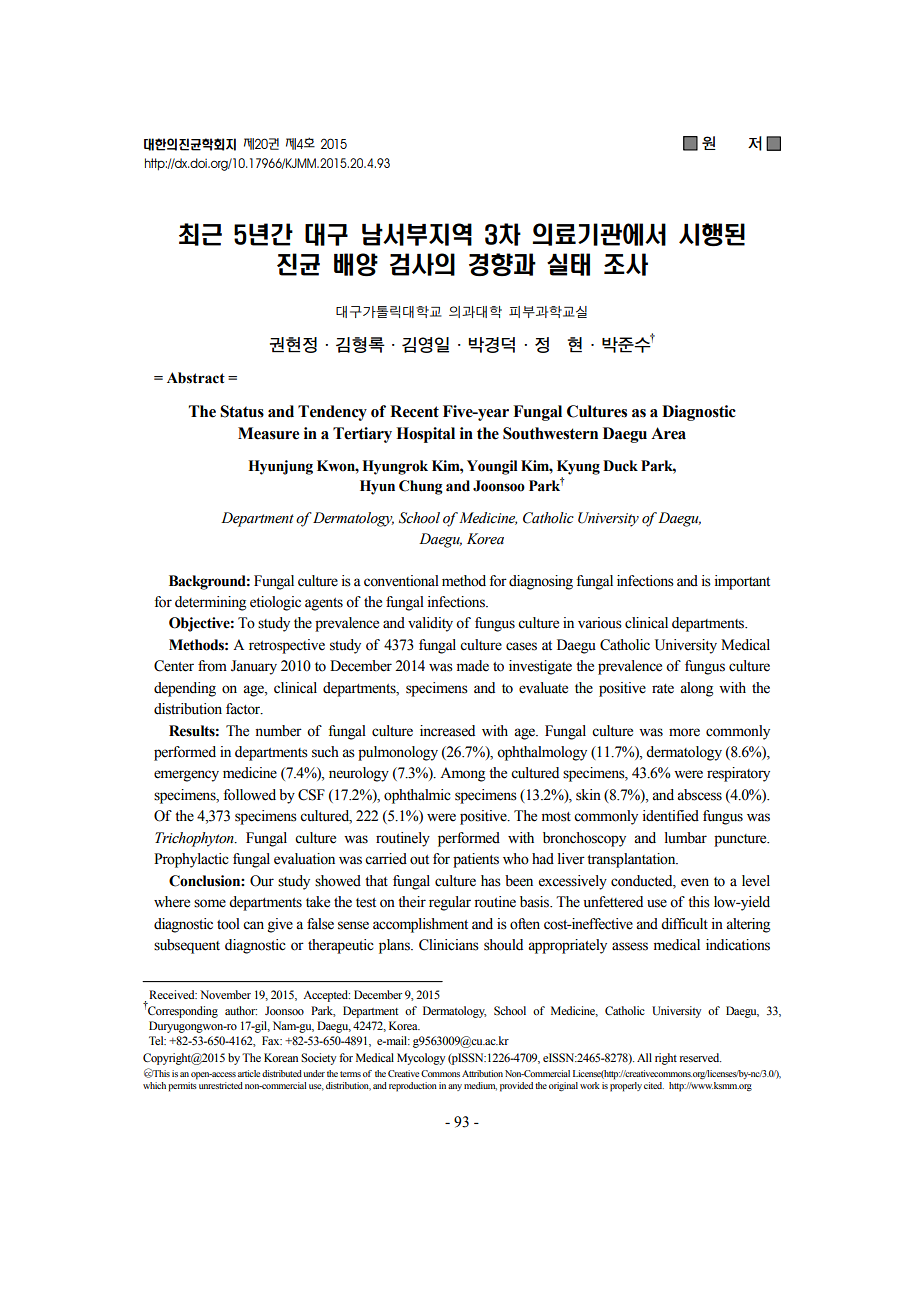 The image size is (924, 1308). What do you see at coordinates (249, 1073) in the page?
I see `article` at bounding box center [249, 1073].
